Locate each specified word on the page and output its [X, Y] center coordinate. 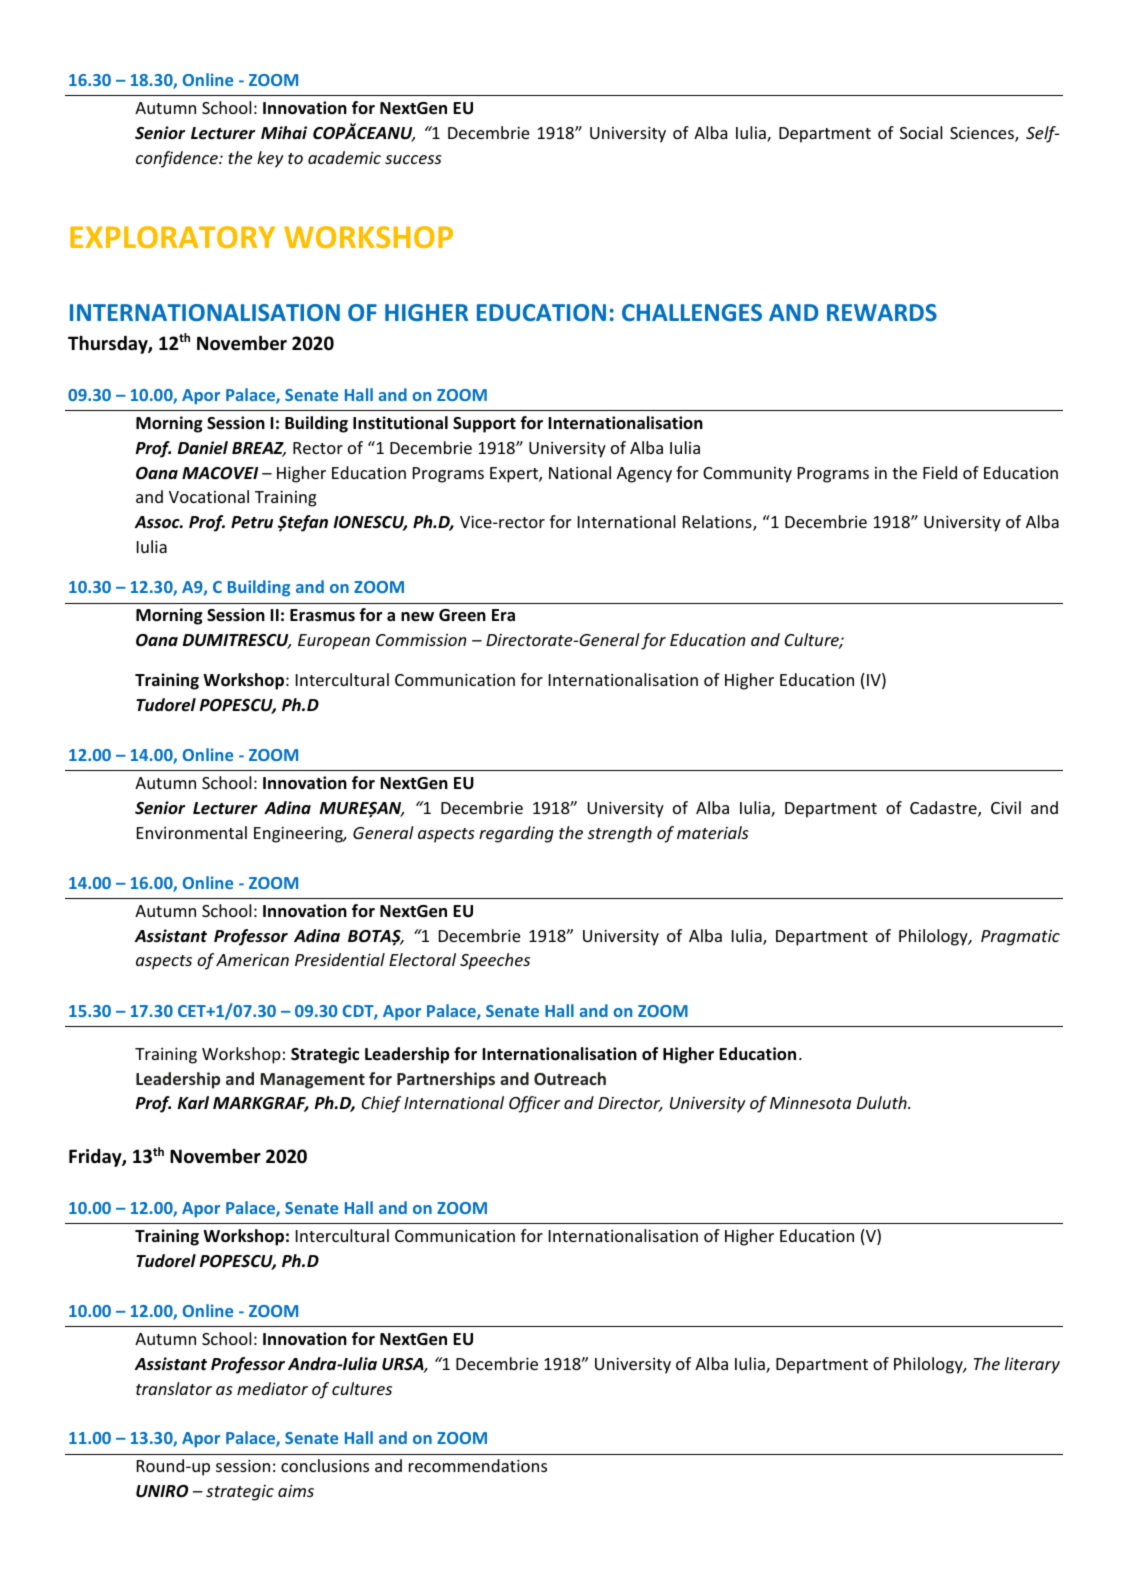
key [270, 159]
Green [462, 615]
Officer [534, 1104]
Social [921, 132]
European [334, 642]
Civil [1006, 807]
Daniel [203, 448]
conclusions [325, 1465]
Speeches [495, 961]
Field [940, 472]
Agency [644, 475]
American [252, 960]
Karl [193, 1102]
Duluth [883, 1102]
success [413, 159]
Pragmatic [1020, 938]
